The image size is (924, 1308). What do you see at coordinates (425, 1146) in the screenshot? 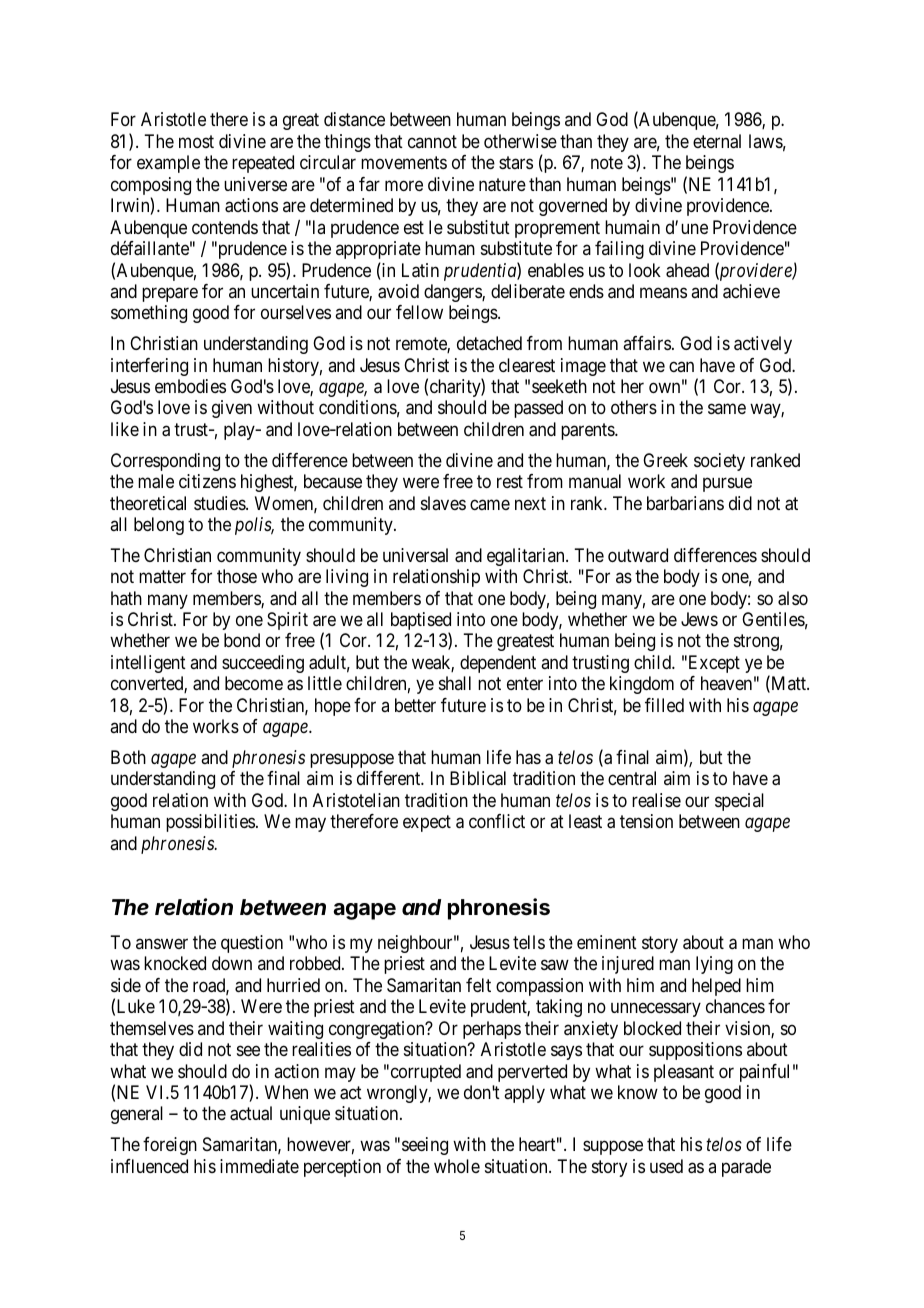
I see `seeing` at bounding box center [425, 1146].
